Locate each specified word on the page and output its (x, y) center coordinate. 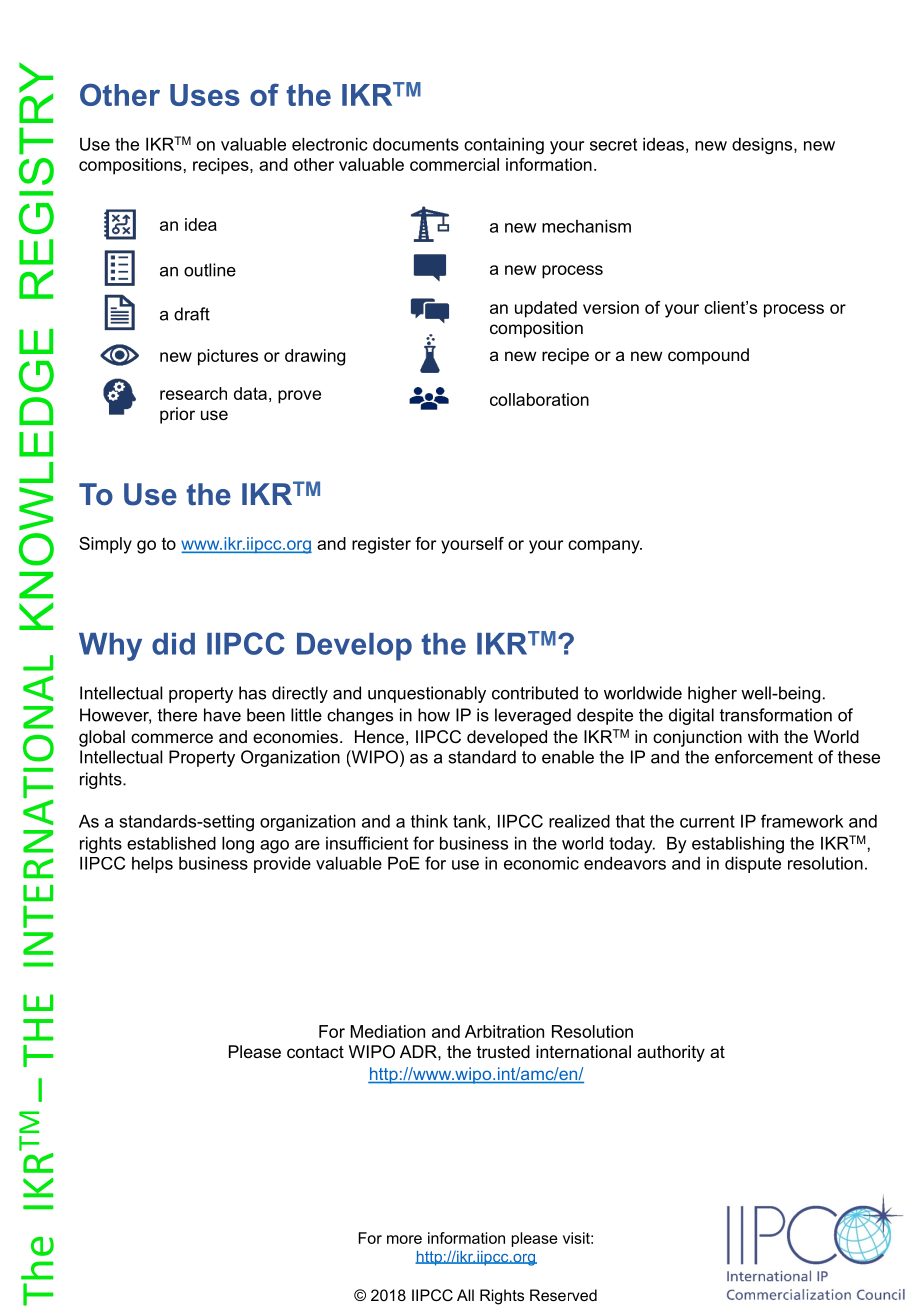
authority (671, 1053)
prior (177, 415)
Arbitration (504, 1031)
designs (763, 146)
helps (152, 865)
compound (708, 356)
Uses (205, 95)
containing (504, 146)
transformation (776, 715)
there (177, 715)
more (404, 1239)
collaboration (539, 399)
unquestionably (427, 694)
